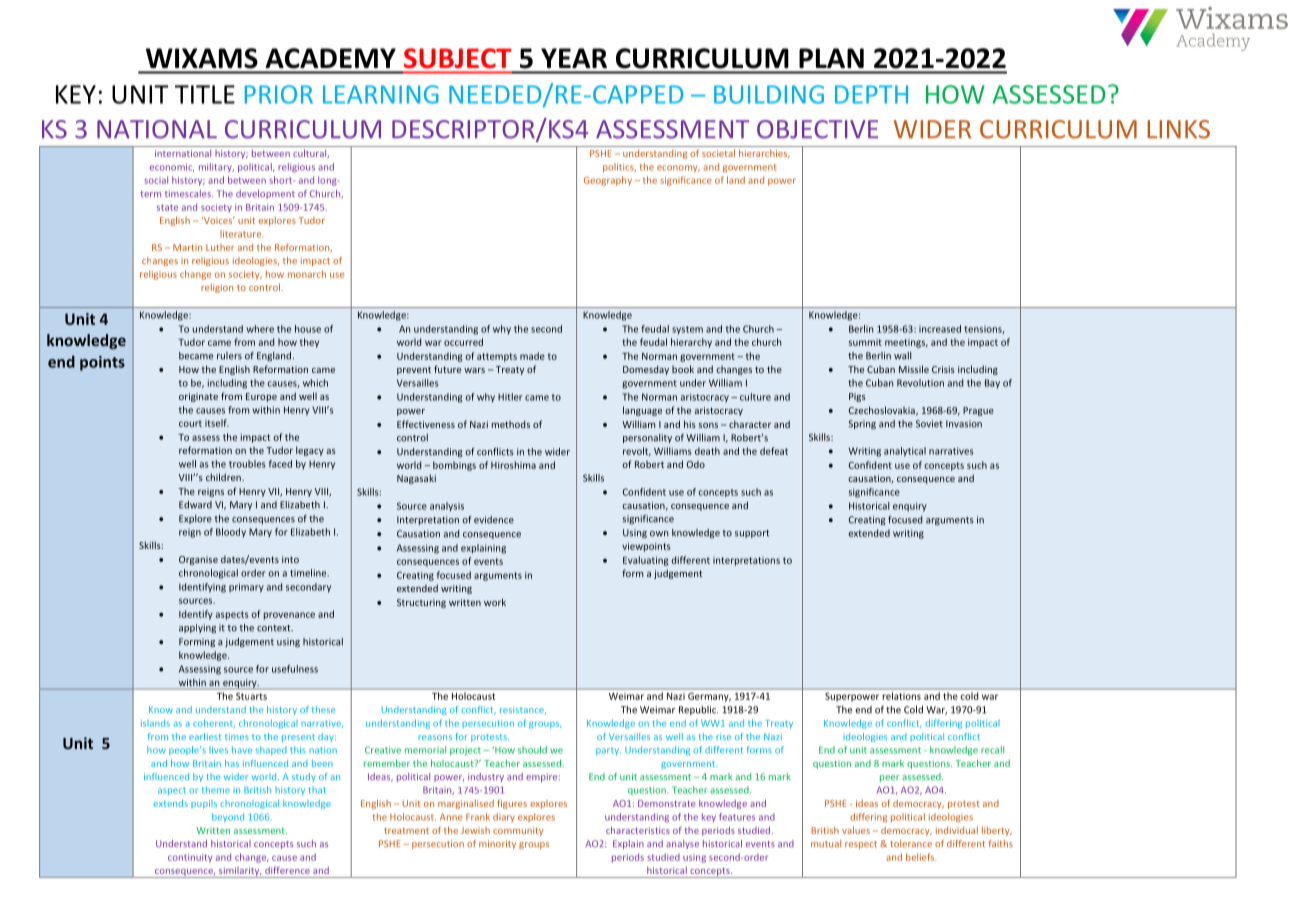 The width and height of the screenshot is (1308, 924). I want to click on PRIOR, so click(279, 94).
